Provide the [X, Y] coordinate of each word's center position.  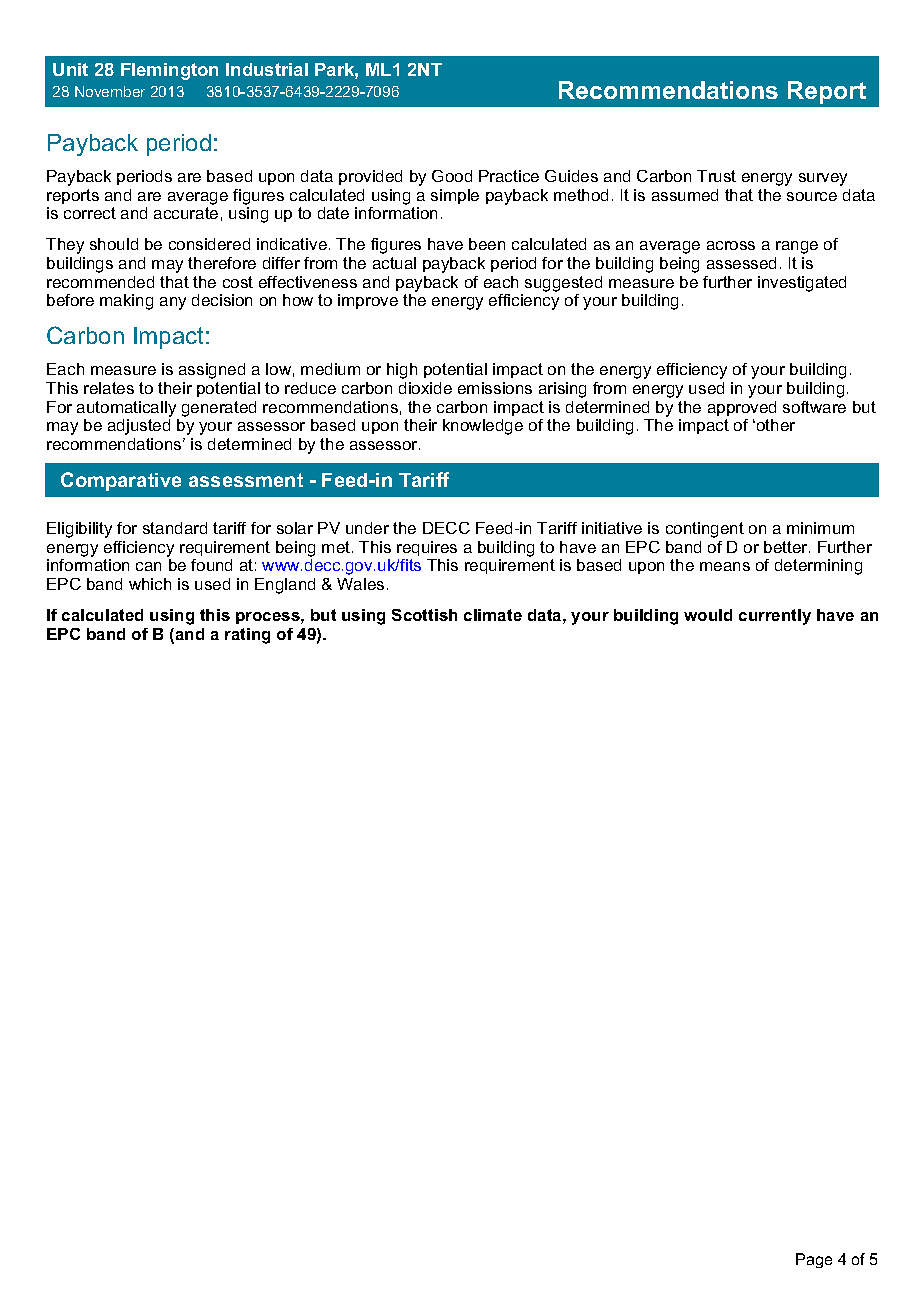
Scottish [424, 615]
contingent [705, 530]
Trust [716, 176]
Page [814, 1260]
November [110, 91]
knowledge [483, 427]
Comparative [121, 481]
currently [775, 617]
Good [452, 176]
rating [247, 636]
